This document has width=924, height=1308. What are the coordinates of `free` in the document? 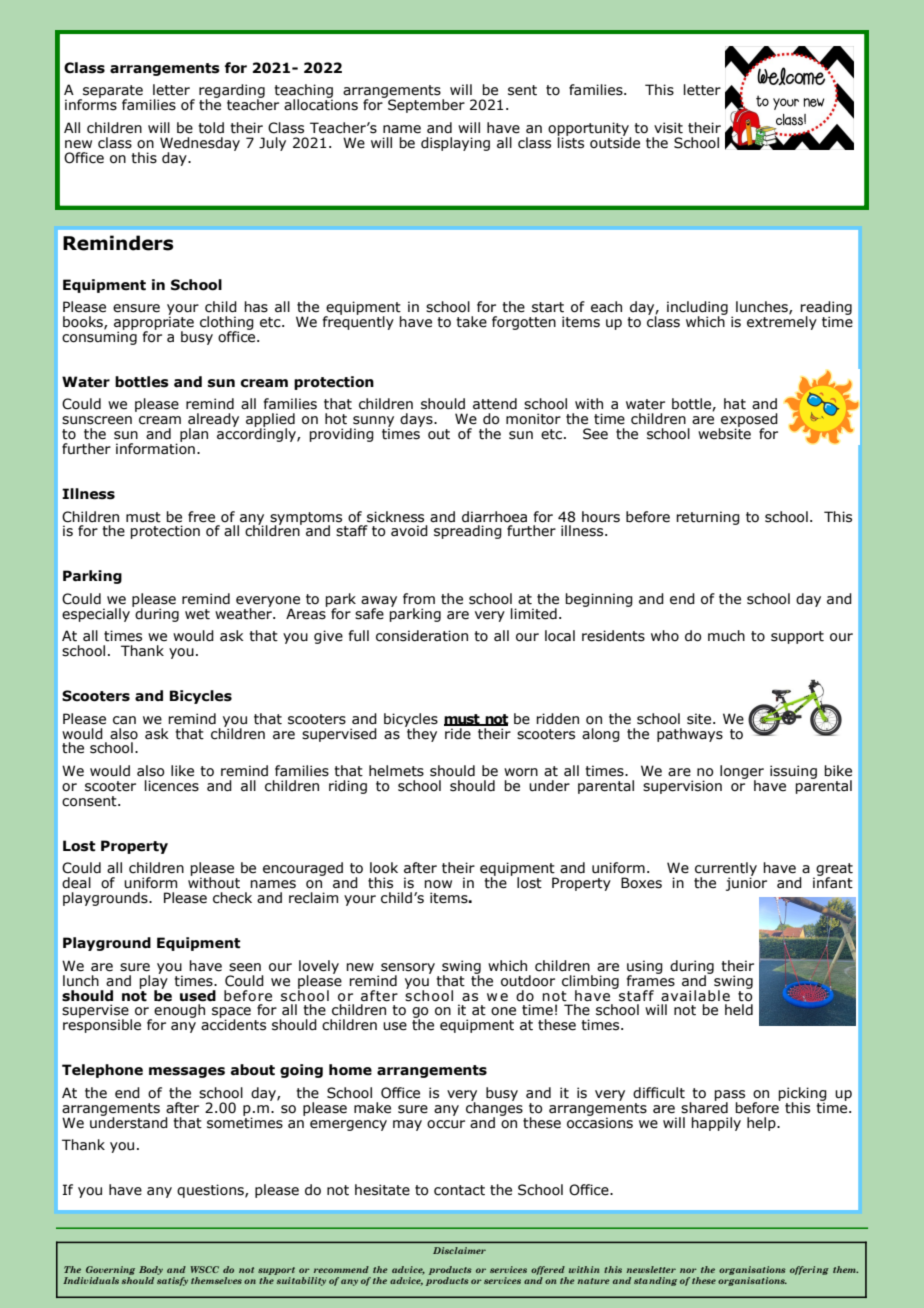 It's located at (201, 517).
